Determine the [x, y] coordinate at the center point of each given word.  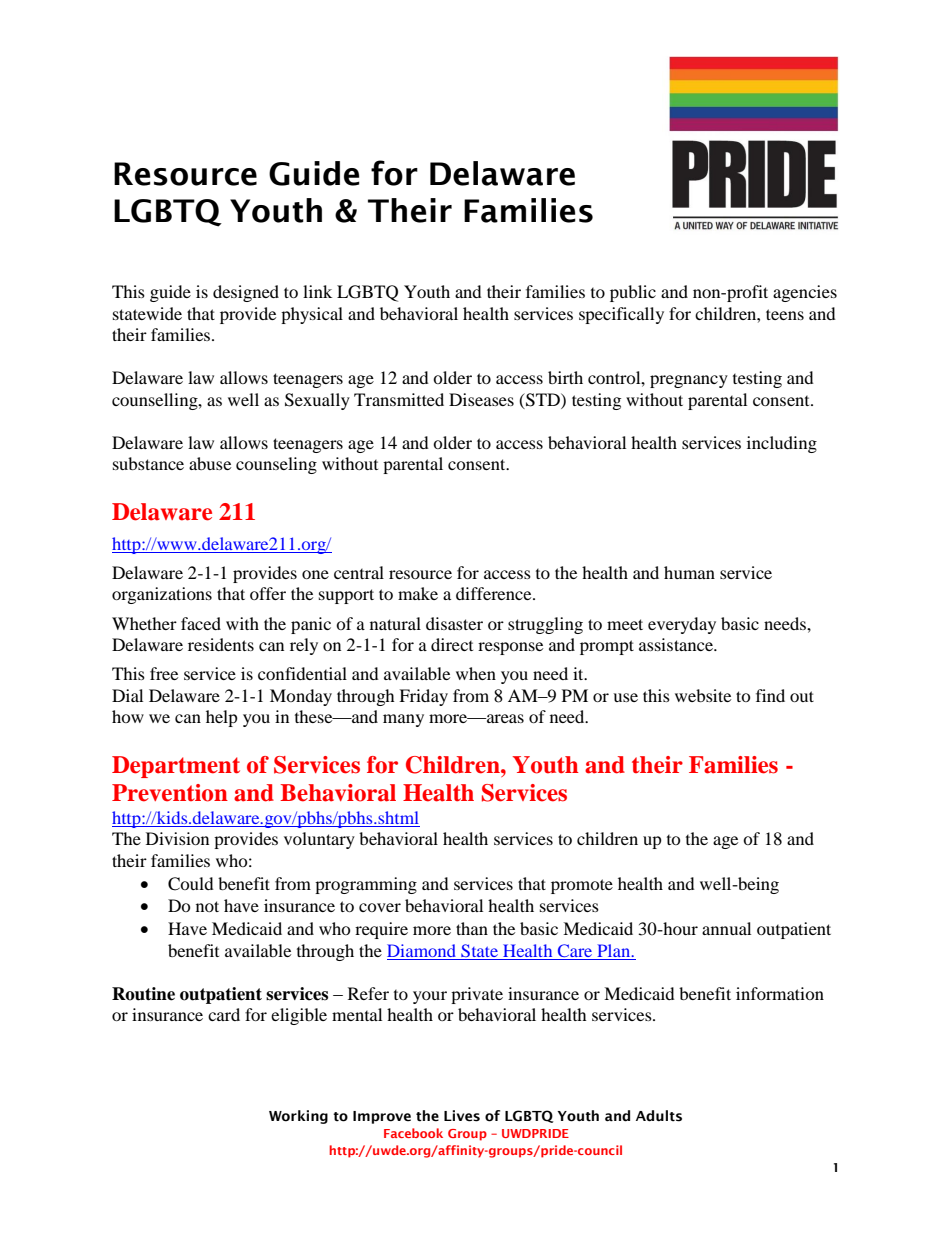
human [689, 572]
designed [246, 293]
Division [177, 838]
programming [366, 885]
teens [785, 314]
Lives [462, 1116]
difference [495, 593]
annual [726, 928]
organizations [162, 595]
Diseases [481, 399]
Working [298, 1117]
